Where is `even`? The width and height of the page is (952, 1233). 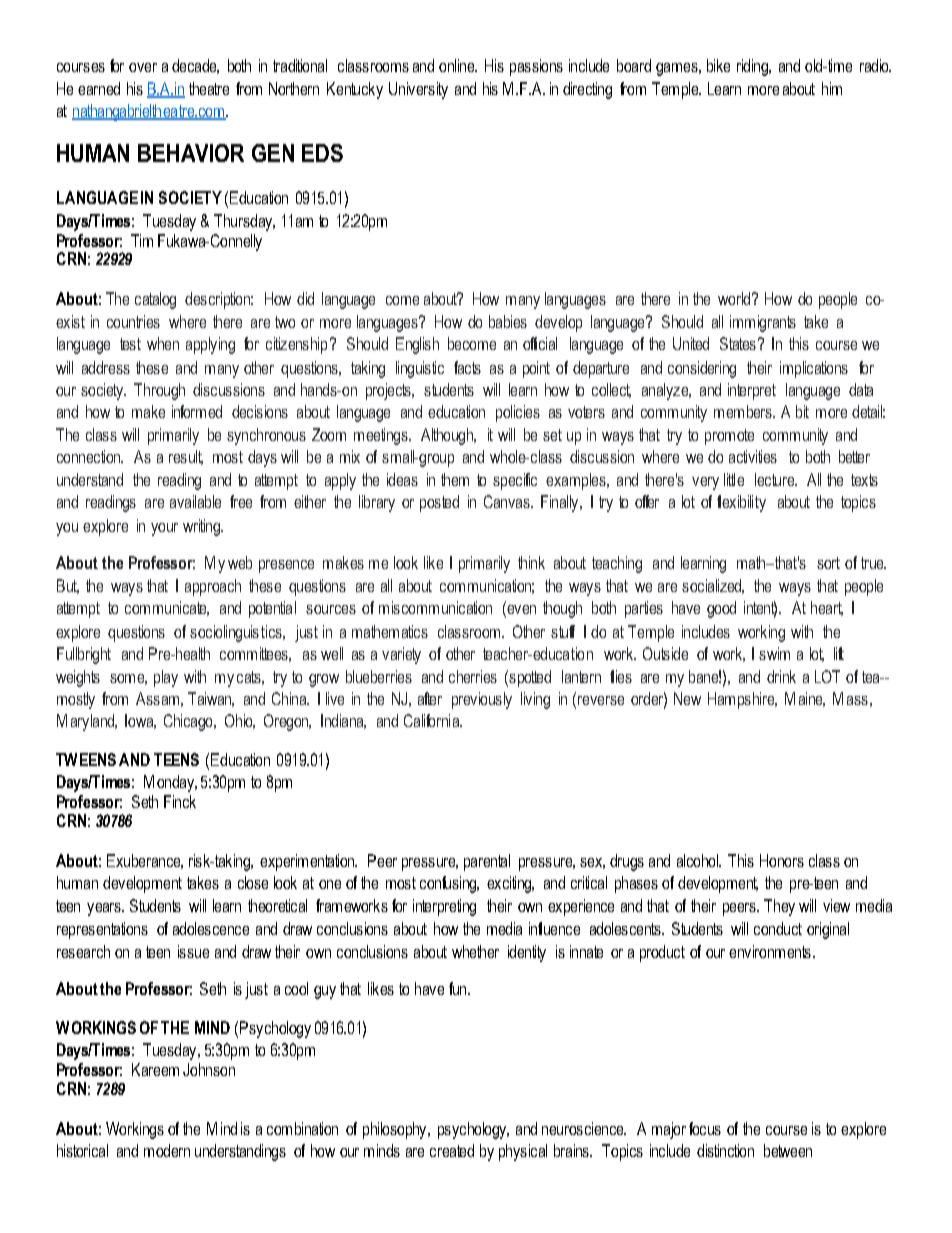 even is located at coordinates (520, 609).
